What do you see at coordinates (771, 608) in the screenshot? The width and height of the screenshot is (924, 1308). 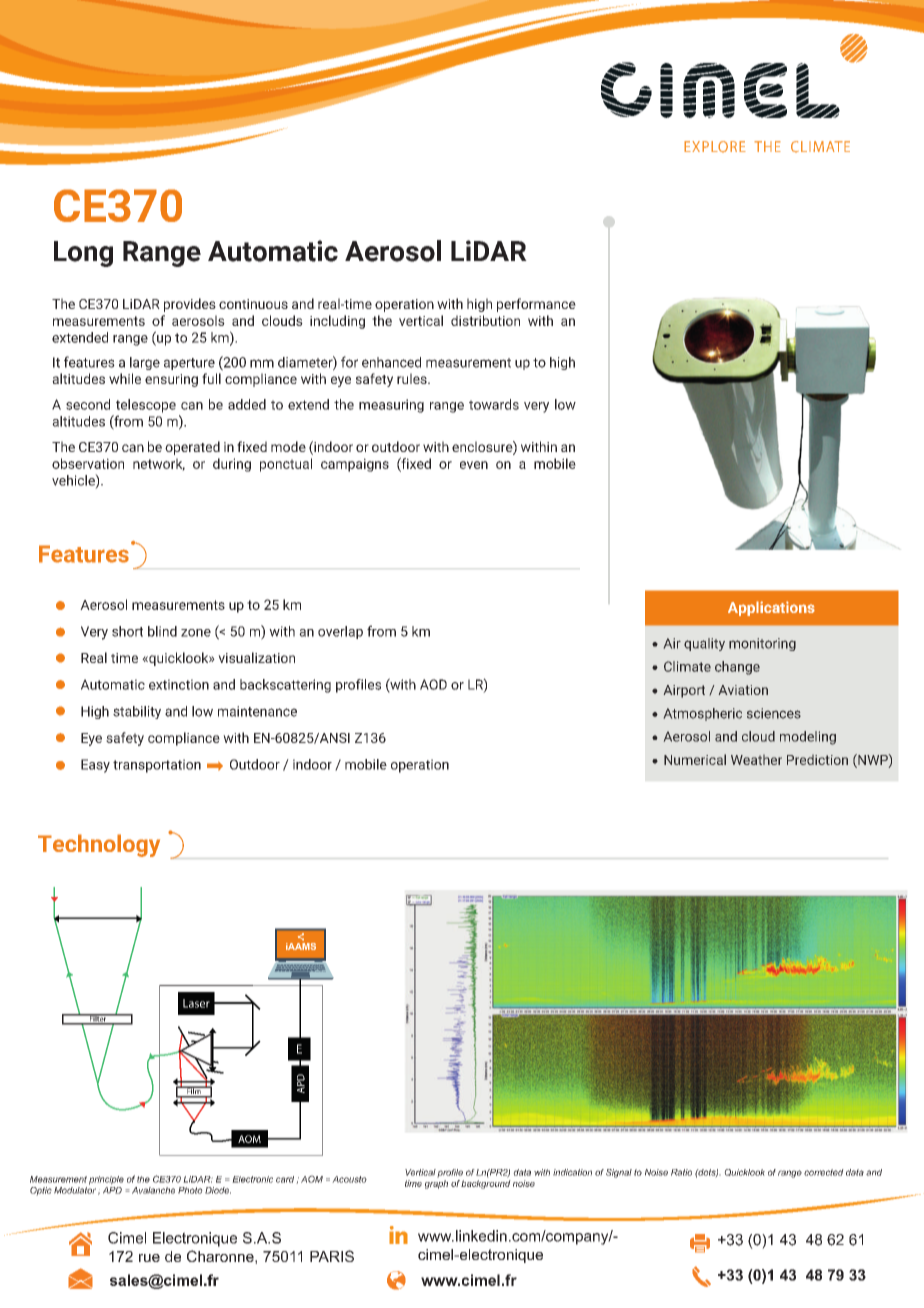 I see `Applications` at bounding box center [771, 608].
